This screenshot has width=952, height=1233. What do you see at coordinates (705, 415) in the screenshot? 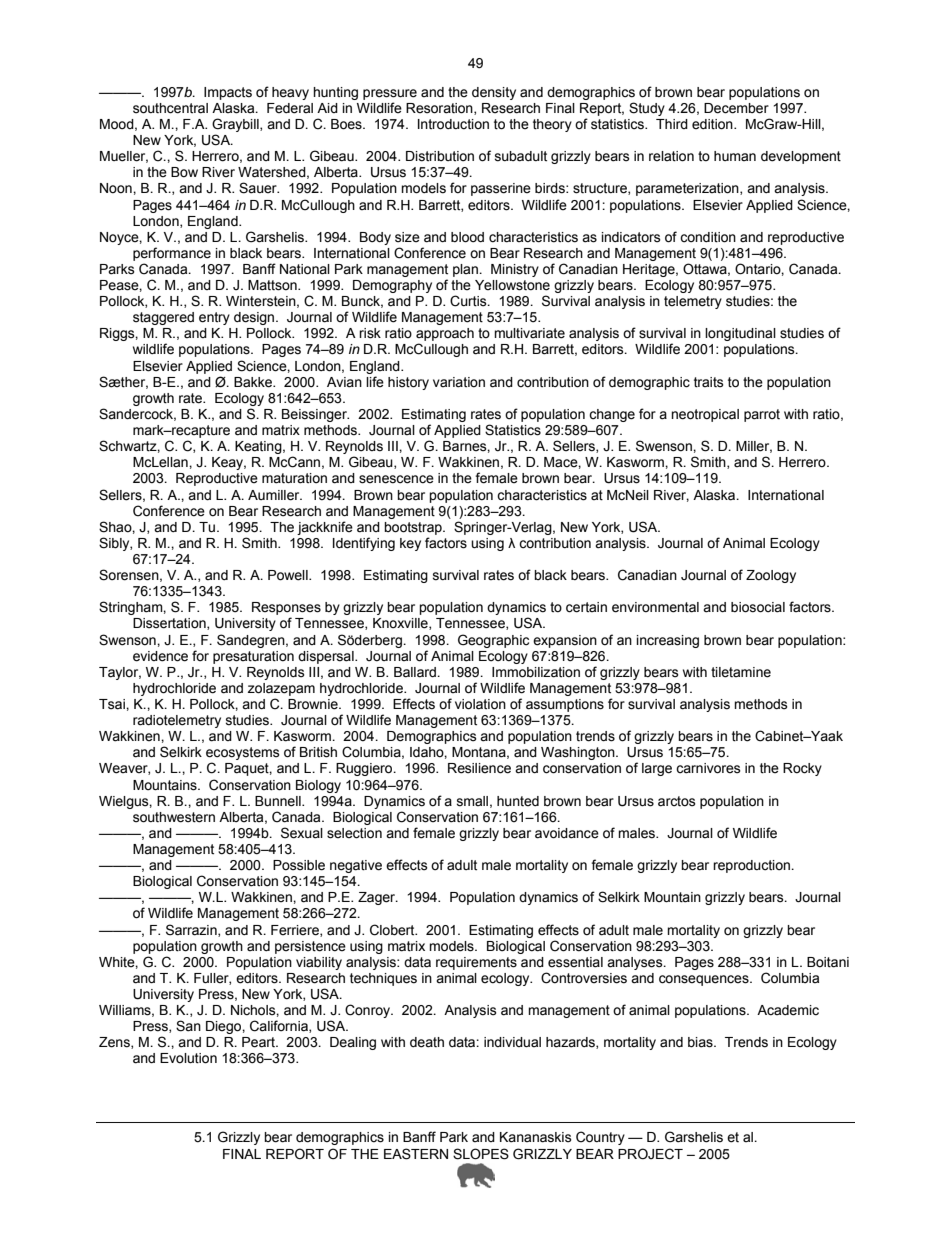
I see `neotropical` at bounding box center [705, 415].
